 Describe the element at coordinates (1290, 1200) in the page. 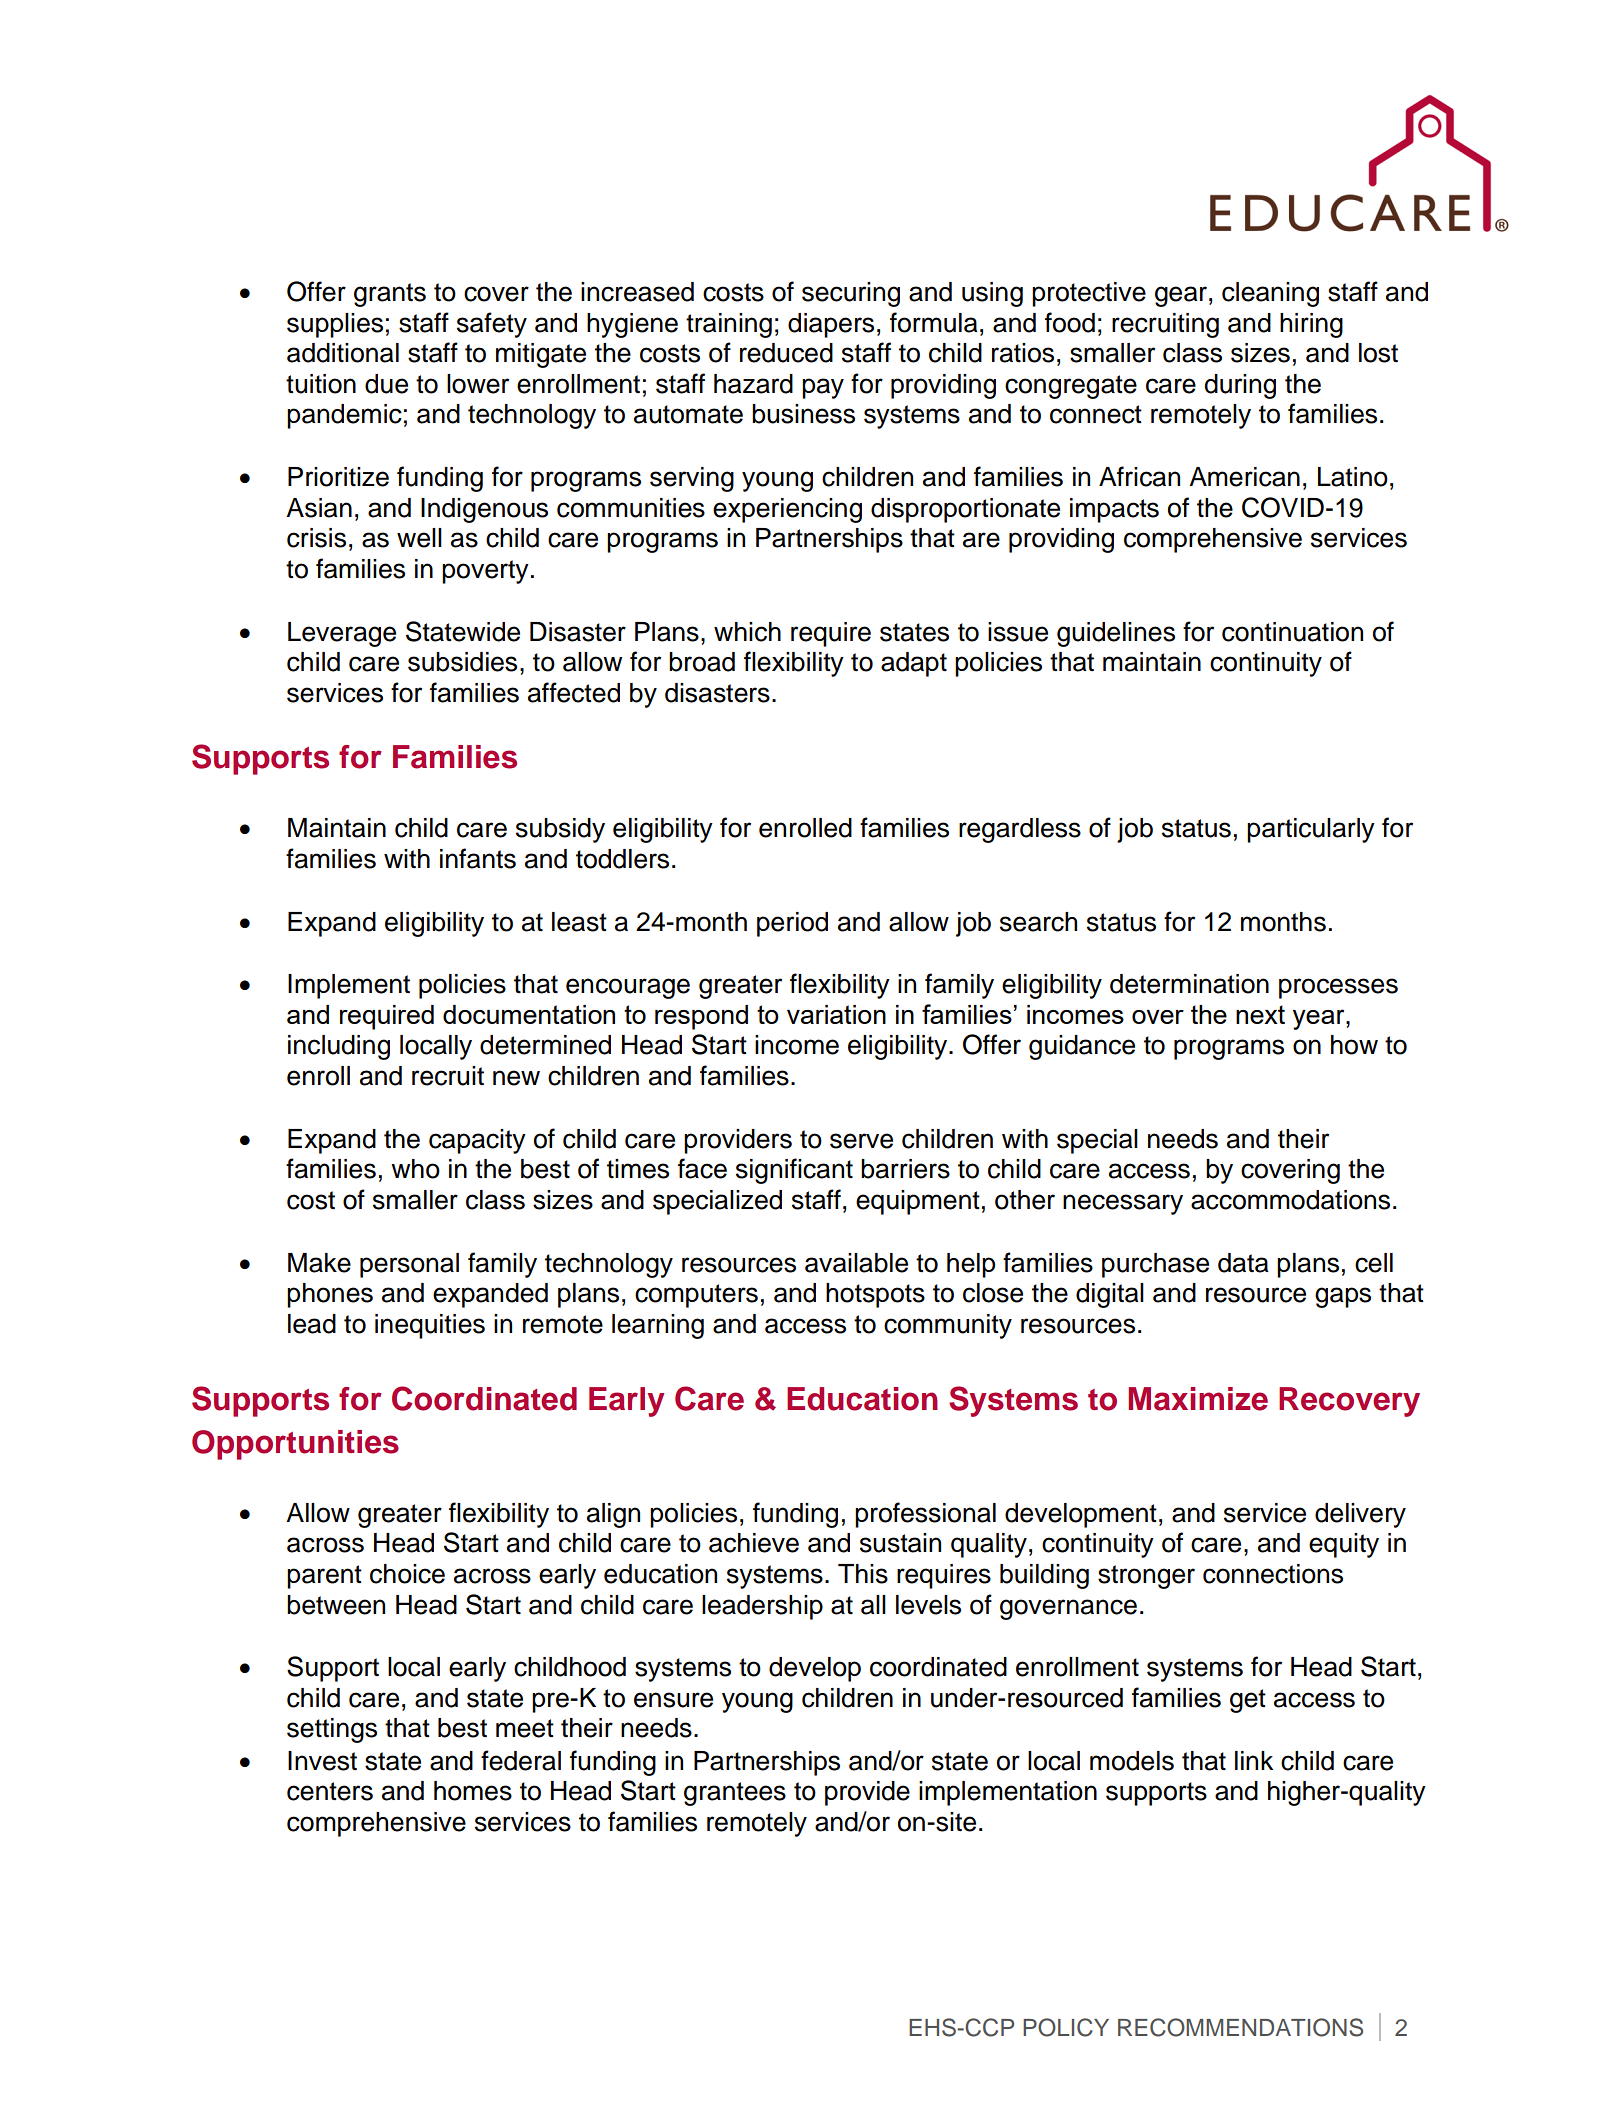

I see `accommodations` at that location.
